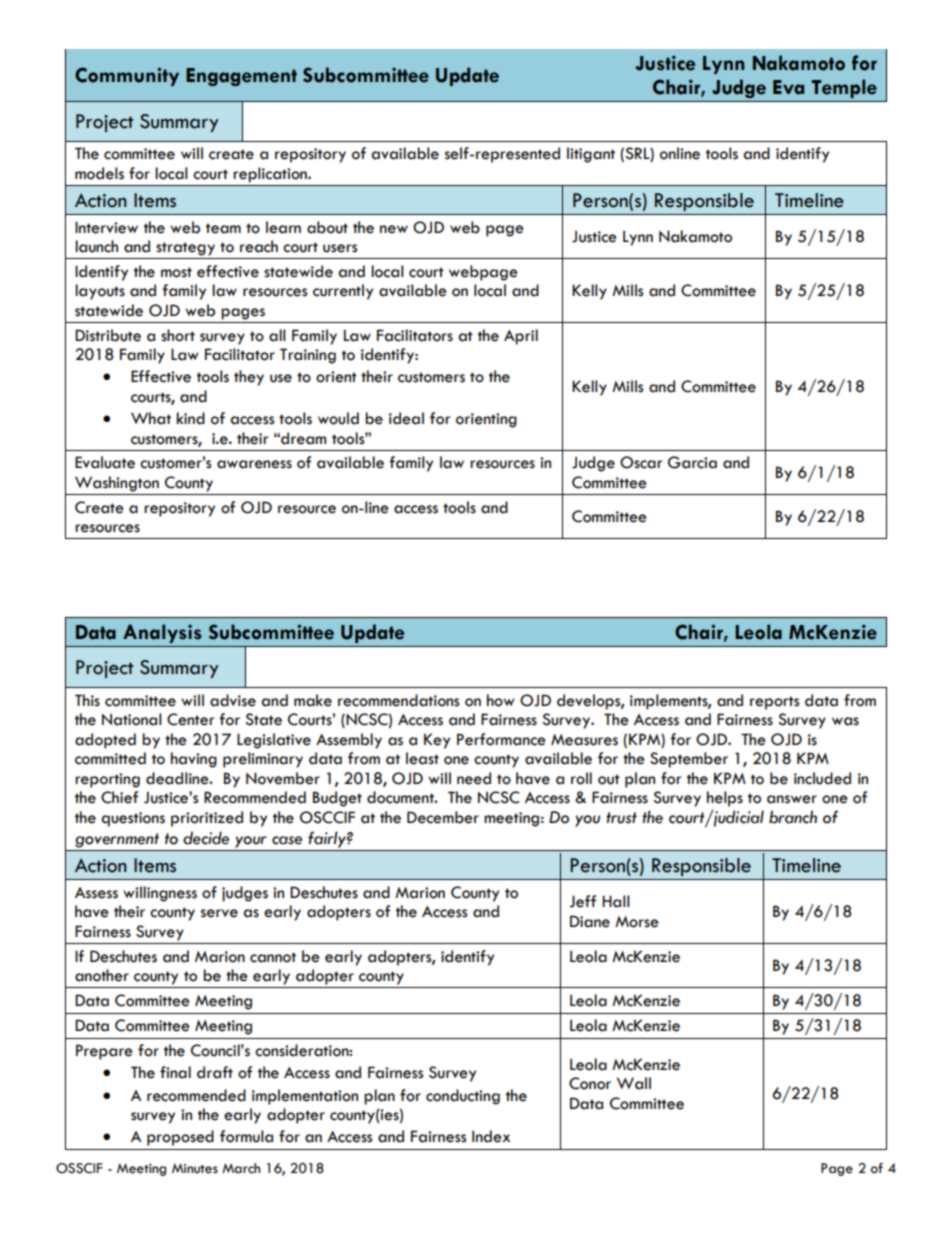 The image size is (952, 1233). Describe the element at coordinates (219, 913) in the page. I see `serve` at that location.
